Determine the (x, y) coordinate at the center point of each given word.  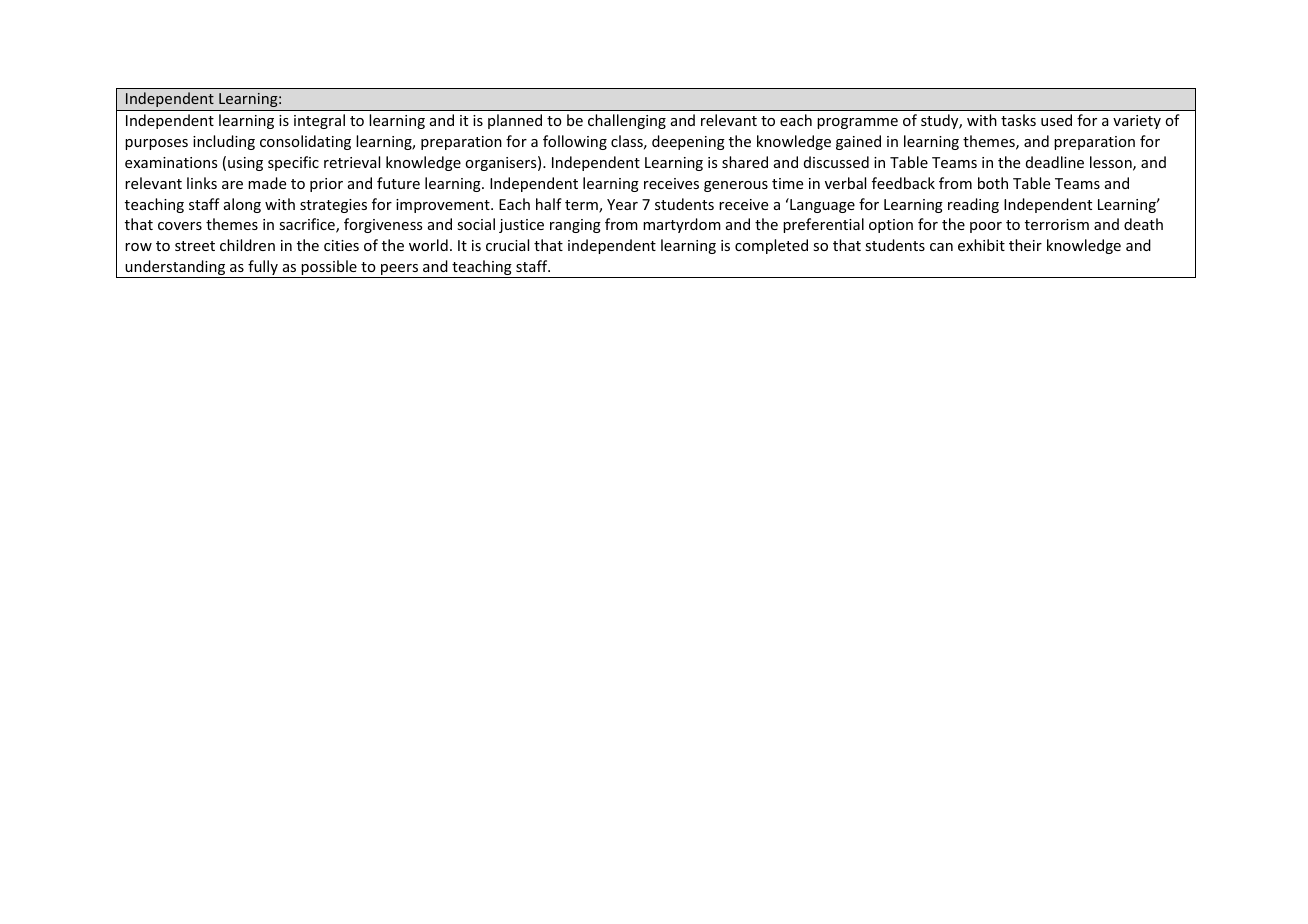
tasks (1018, 120)
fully (263, 269)
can (941, 247)
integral (319, 121)
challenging (627, 121)
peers (400, 271)
